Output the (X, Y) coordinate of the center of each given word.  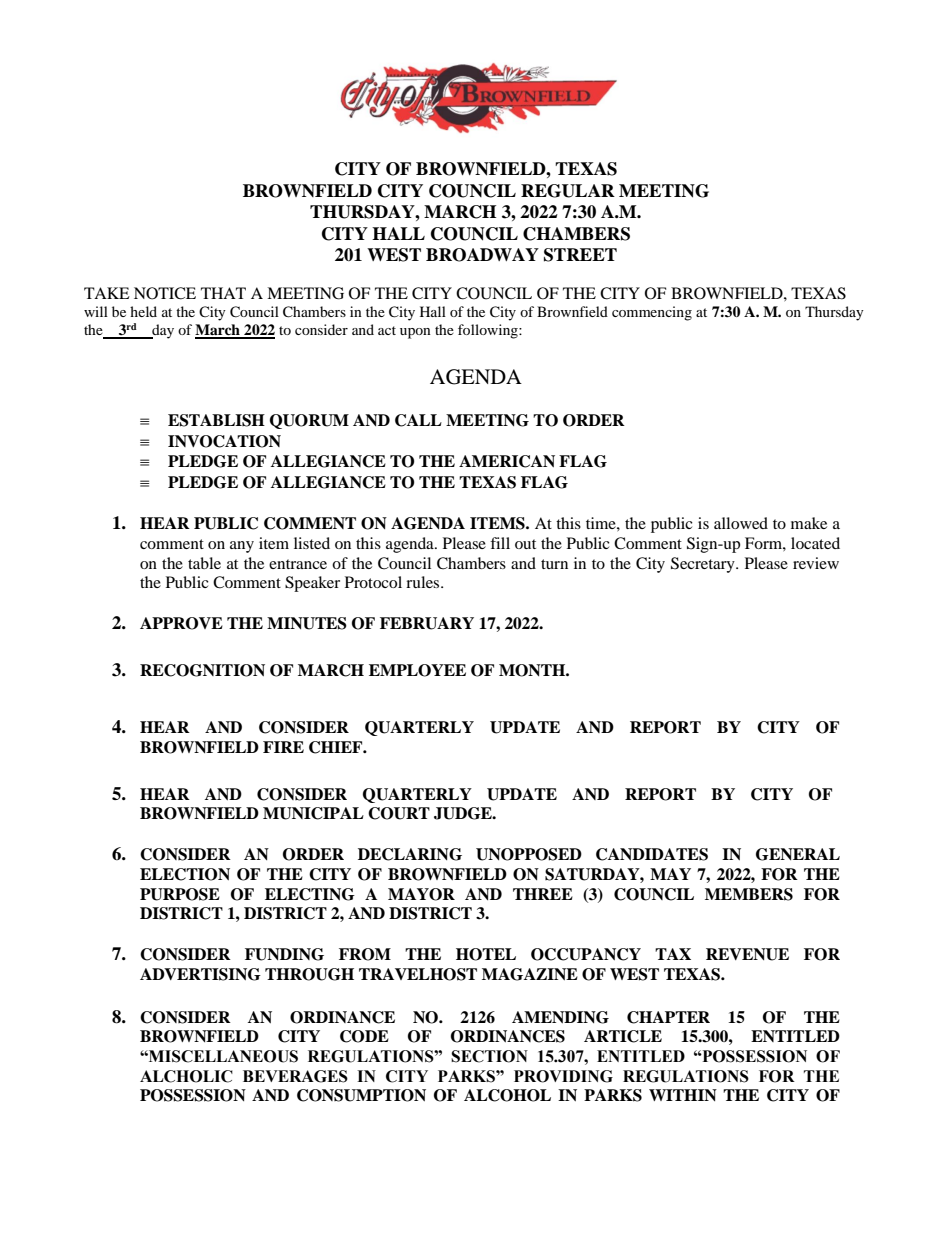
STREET (580, 255)
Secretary (704, 565)
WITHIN (683, 1095)
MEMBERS (749, 894)
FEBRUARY (427, 623)
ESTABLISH (216, 420)
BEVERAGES (295, 1076)
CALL (418, 420)
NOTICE (165, 293)
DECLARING (410, 854)
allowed (741, 523)
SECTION (489, 1056)
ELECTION (185, 874)
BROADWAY (482, 255)
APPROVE (181, 623)
